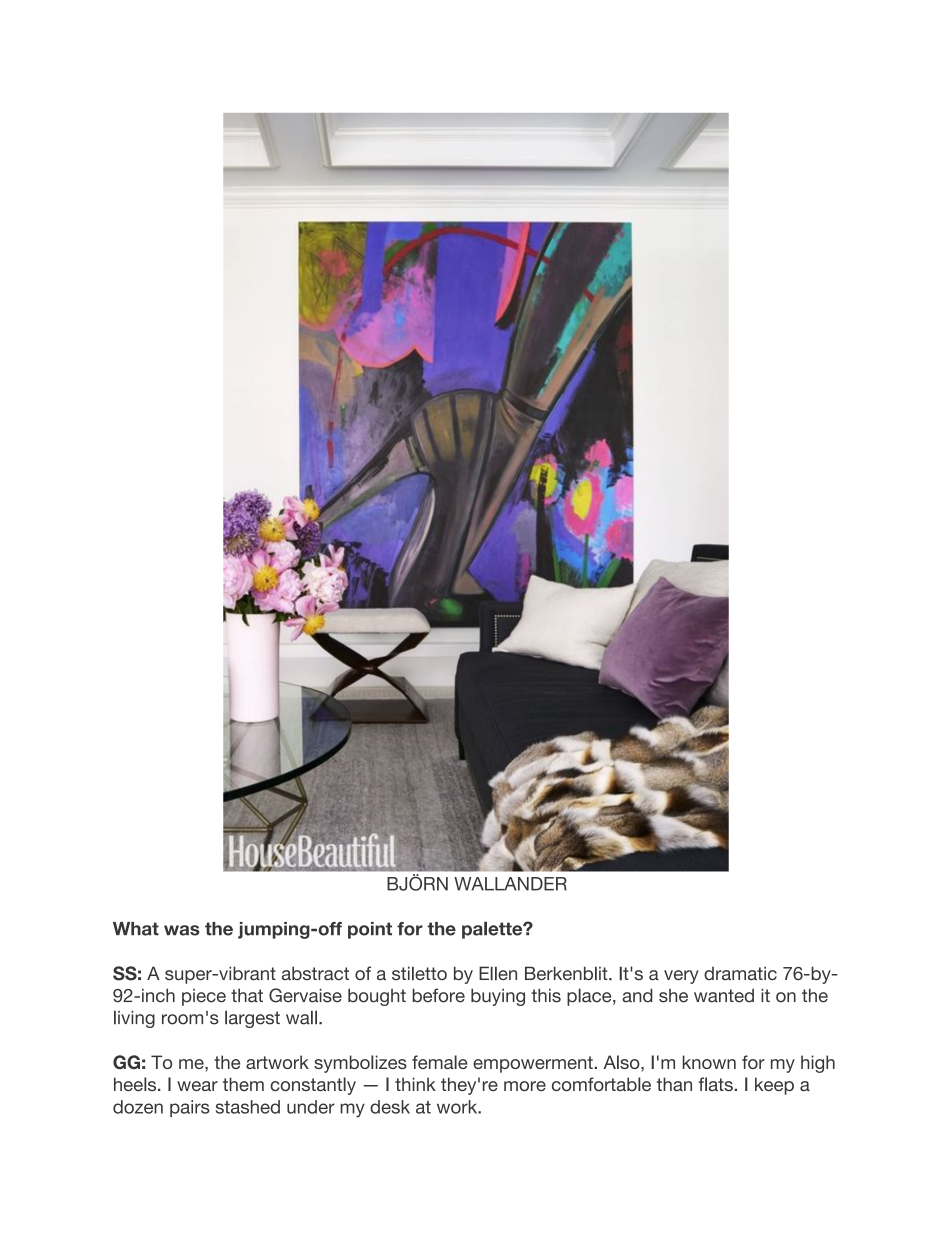  Describe the element at coordinates (724, 996) in the screenshot. I see `wanted` at that location.
